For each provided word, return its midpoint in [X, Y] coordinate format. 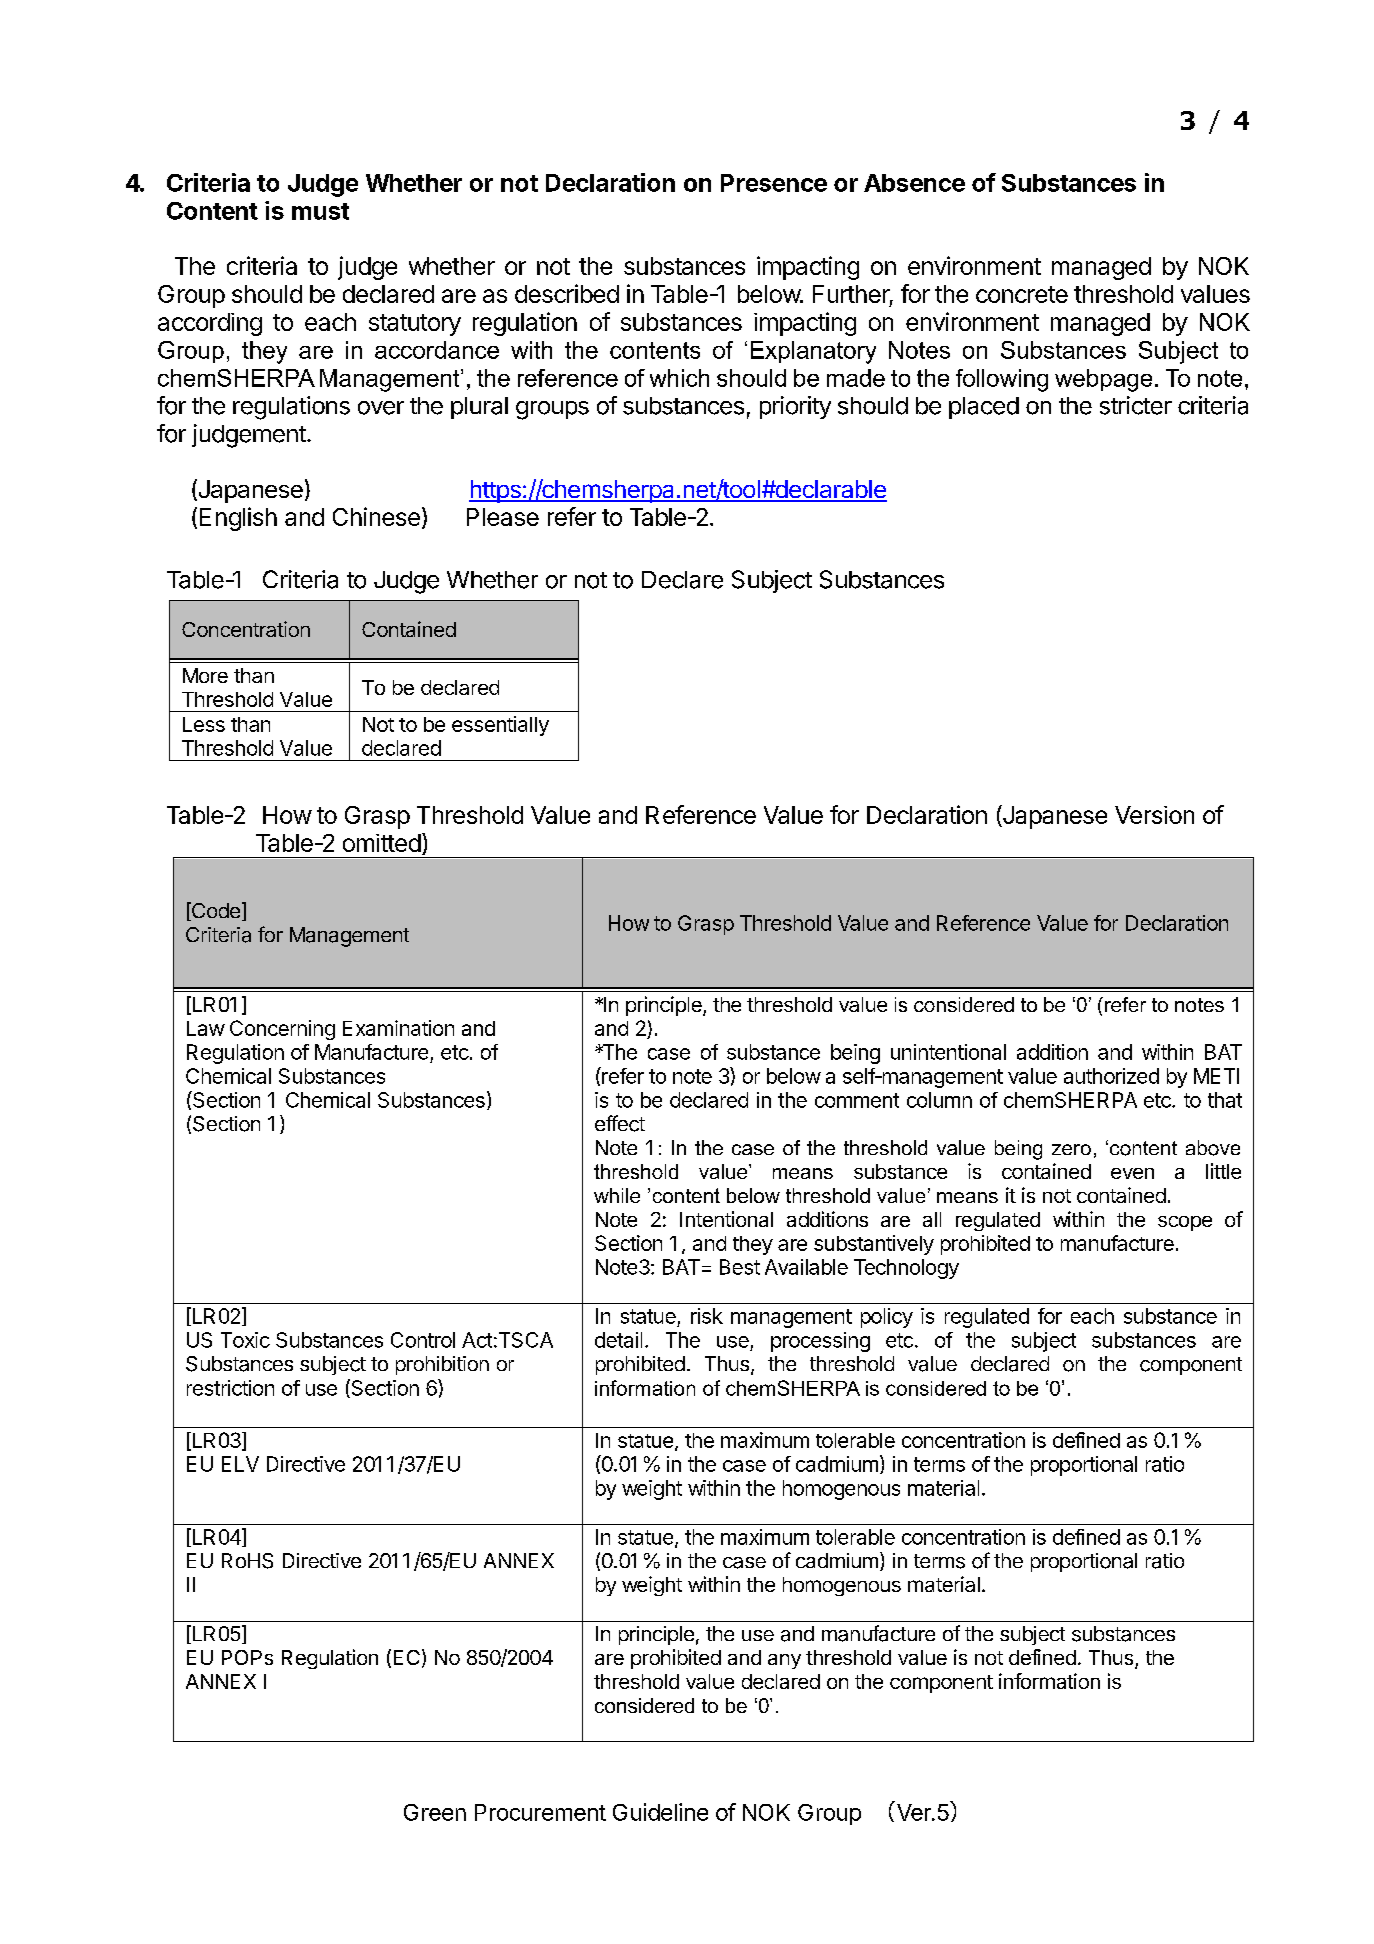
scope [1185, 1223]
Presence [774, 183]
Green [435, 1812]
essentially [500, 726]
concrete [1022, 294]
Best [740, 1267]
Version [1154, 815]
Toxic [245, 1340]
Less [204, 724]
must [320, 211]
